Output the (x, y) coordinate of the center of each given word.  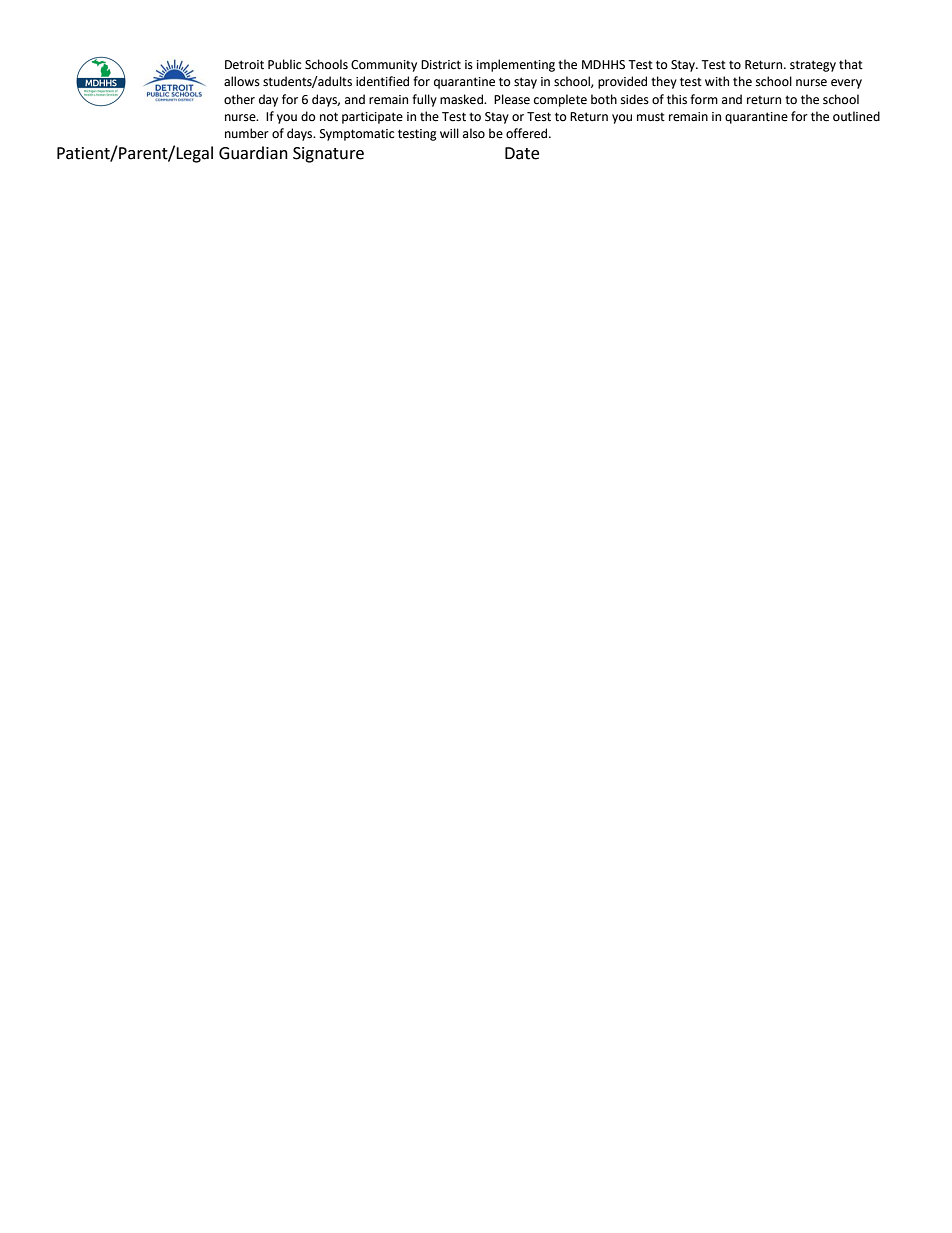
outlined (856, 116)
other (239, 99)
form (704, 99)
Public (284, 64)
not (329, 117)
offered (528, 133)
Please (512, 99)
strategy (813, 66)
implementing (516, 65)
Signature (328, 155)
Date (522, 153)
